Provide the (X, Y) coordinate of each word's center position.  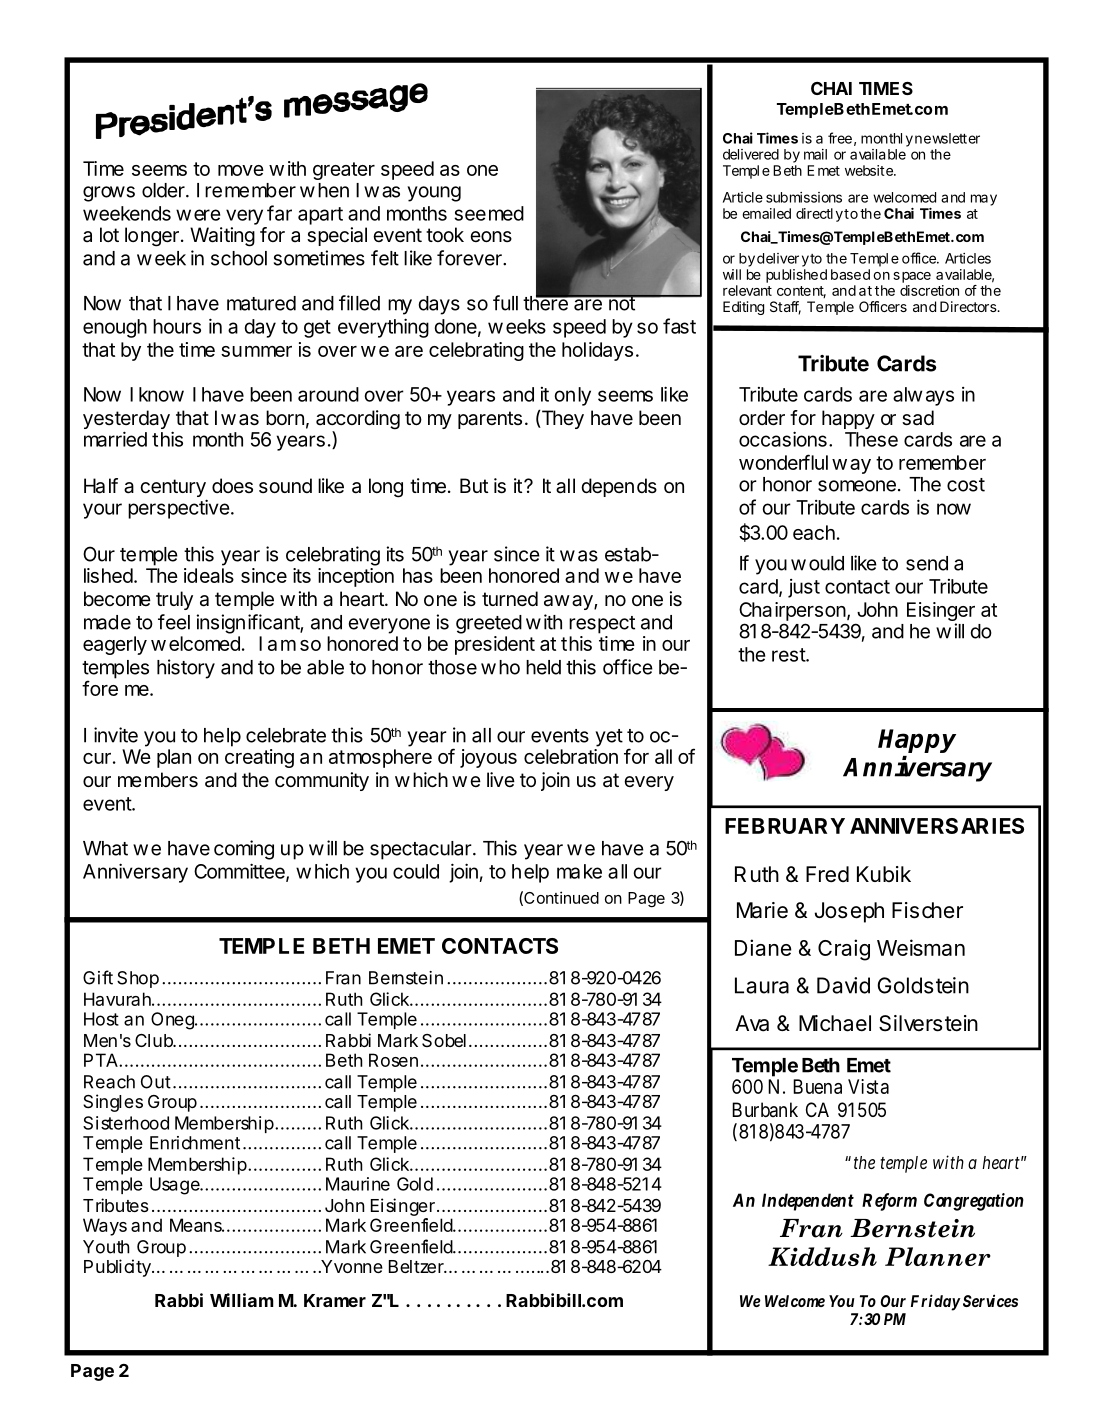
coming (244, 850)
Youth (106, 1247)
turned (510, 599)
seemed (489, 213)
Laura (762, 985)
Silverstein (928, 1023)
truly (174, 600)
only (572, 396)
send (927, 563)
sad (918, 418)
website (870, 170)
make (579, 871)
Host (101, 1019)
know (161, 394)
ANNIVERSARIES (937, 826)
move (241, 170)
